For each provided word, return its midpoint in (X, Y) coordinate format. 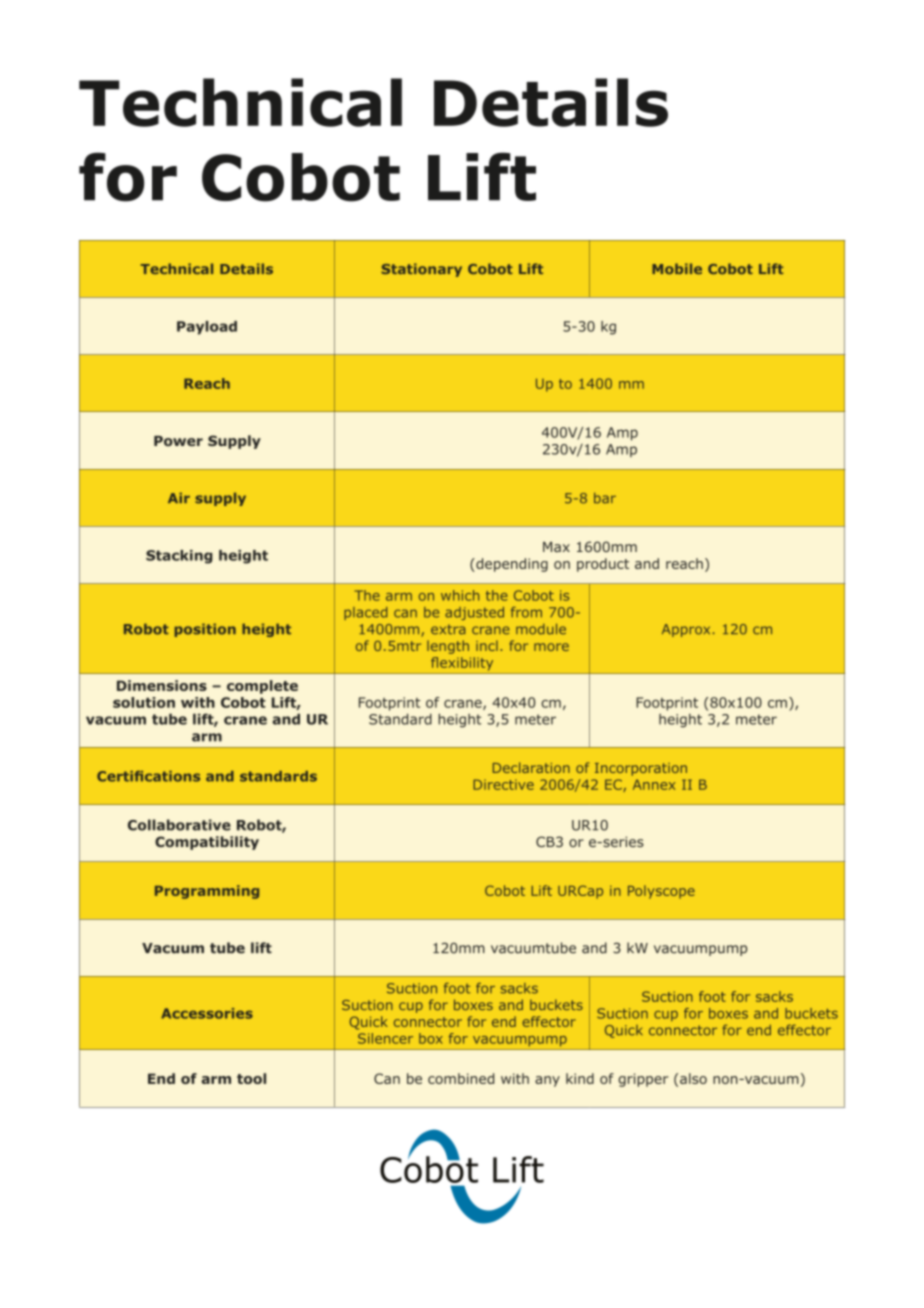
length (448, 647)
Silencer (385, 1038)
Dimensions (162, 685)
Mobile (677, 268)
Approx (686, 630)
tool (251, 1078)
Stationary (421, 270)
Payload (207, 328)
